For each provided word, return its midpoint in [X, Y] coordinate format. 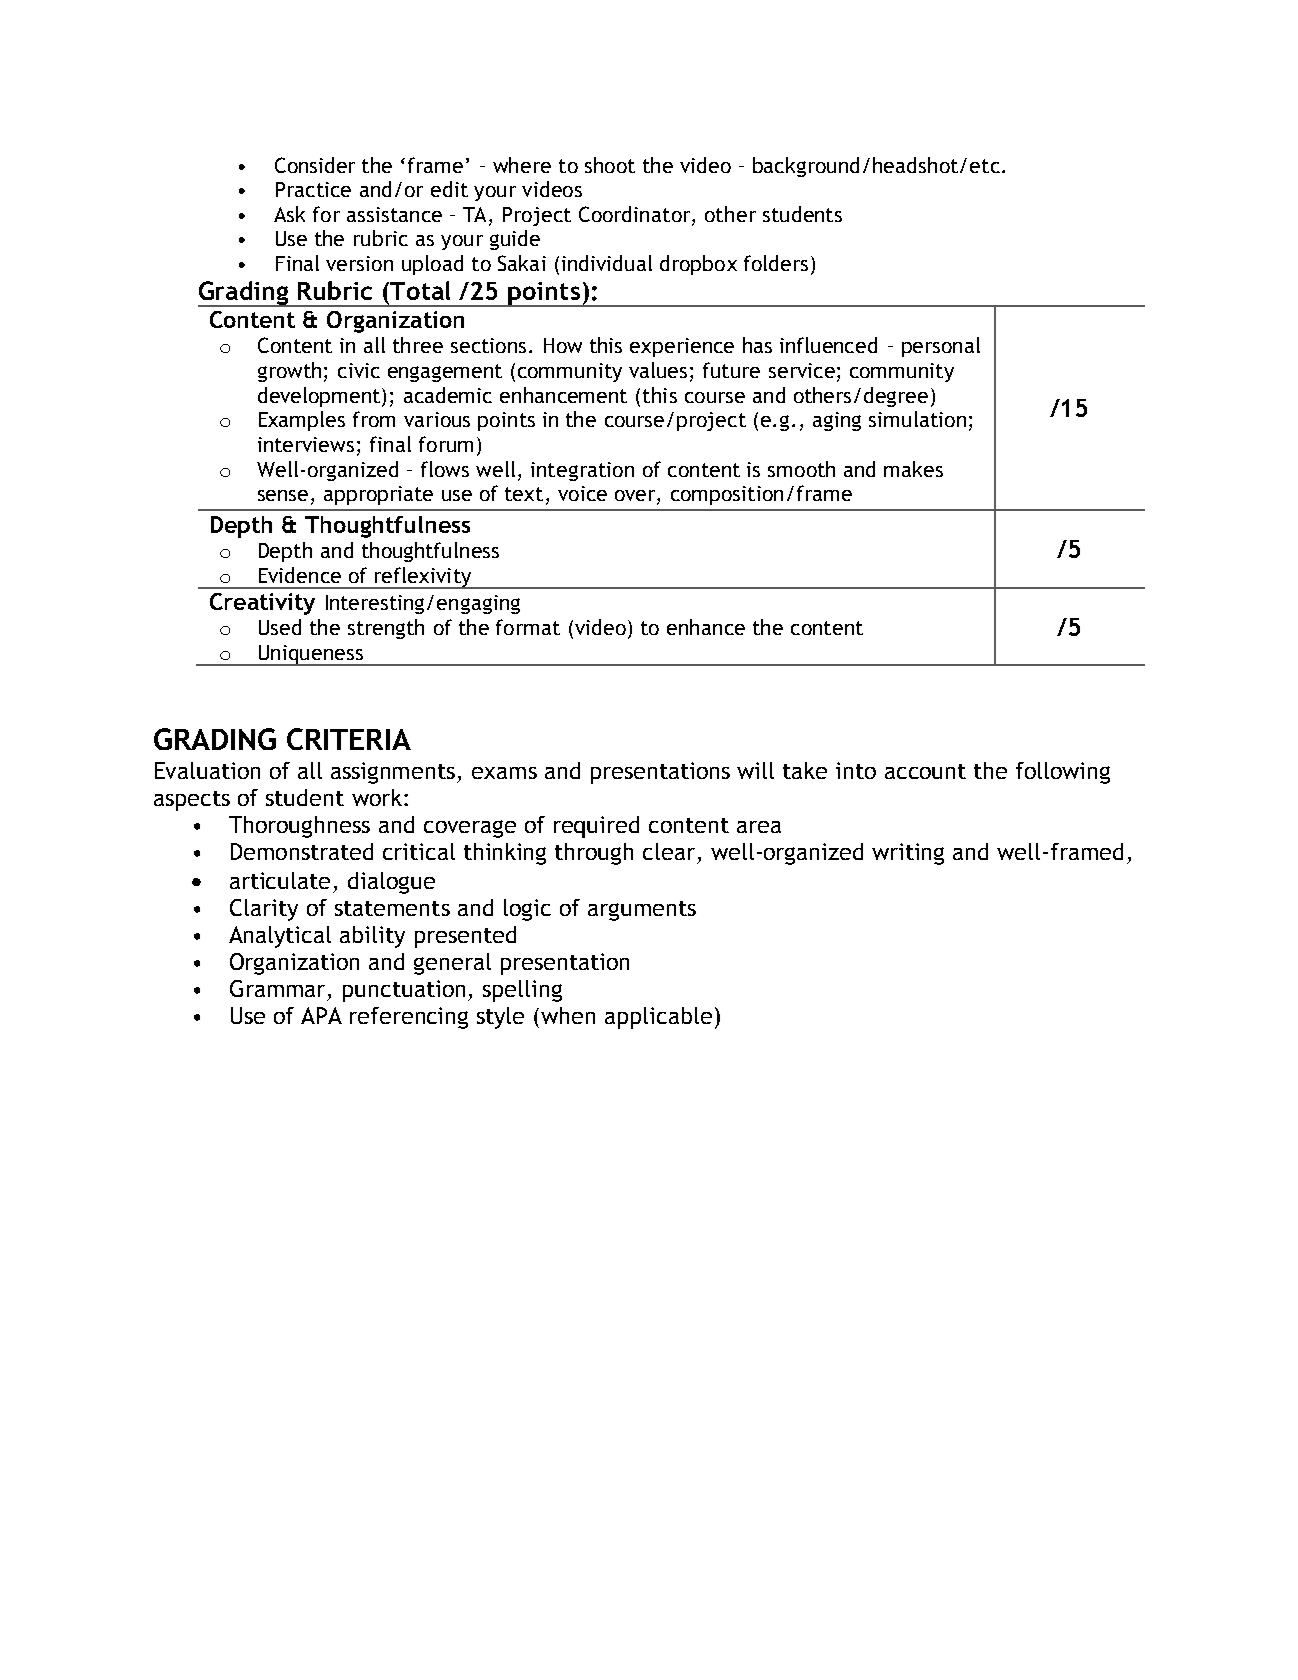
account [925, 771]
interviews [306, 444]
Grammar [279, 990]
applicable [658, 1018]
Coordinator [636, 214]
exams [504, 773]
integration [582, 471]
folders [776, 263]
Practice [313, 189]
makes [913, 469]
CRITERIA [349, 739]
